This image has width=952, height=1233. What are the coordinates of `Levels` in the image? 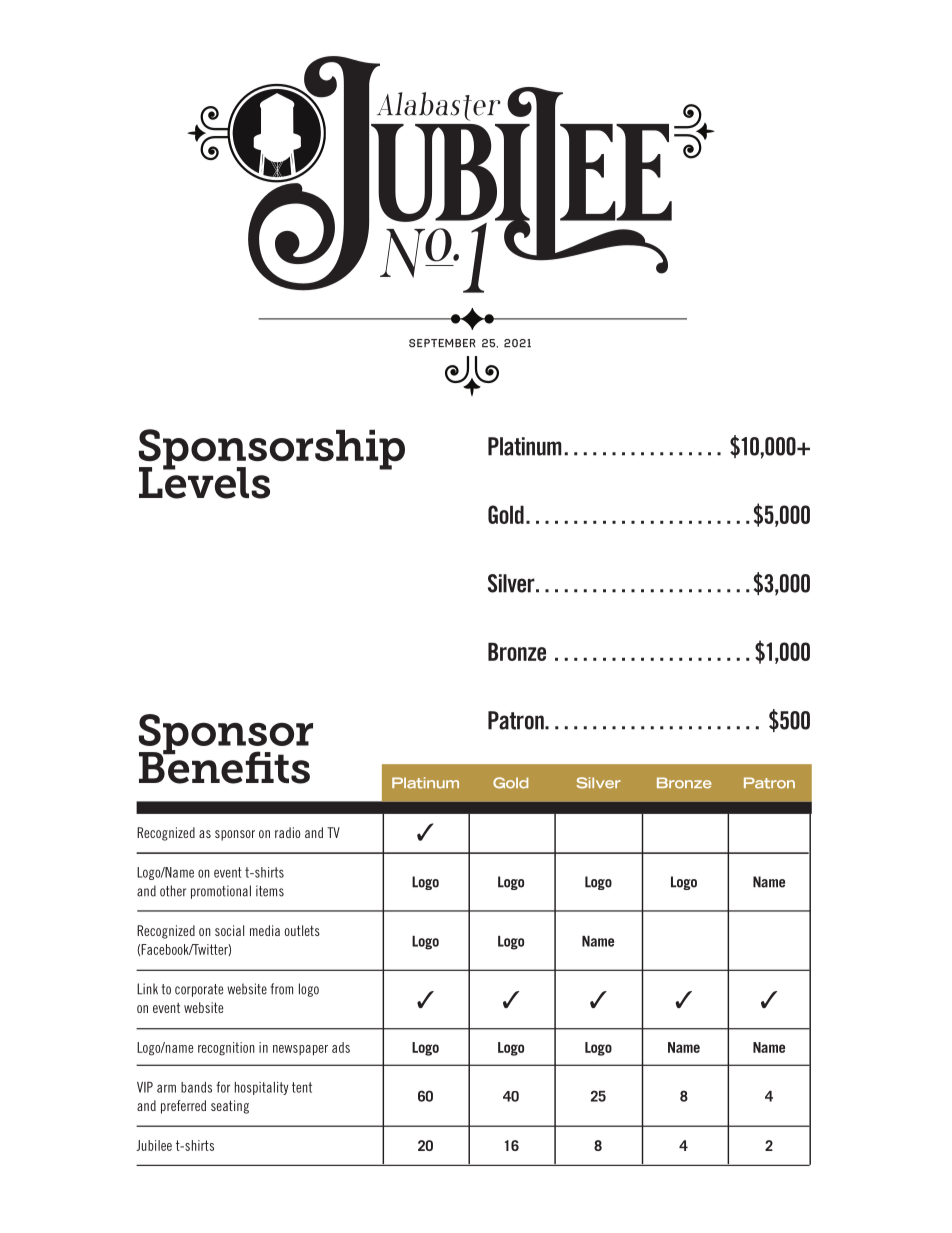 It's located at (204, 482).
